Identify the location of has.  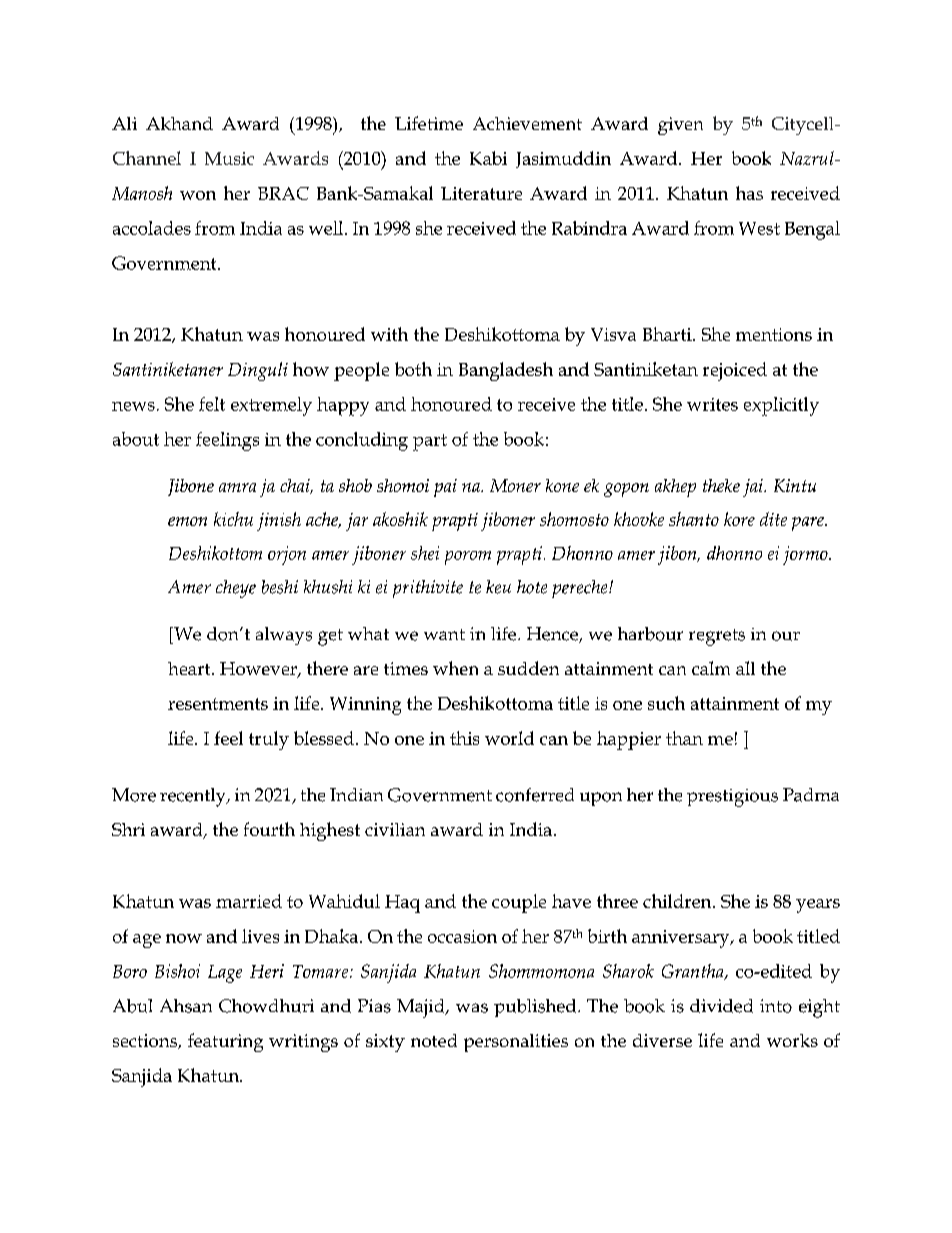
(749, 193).
